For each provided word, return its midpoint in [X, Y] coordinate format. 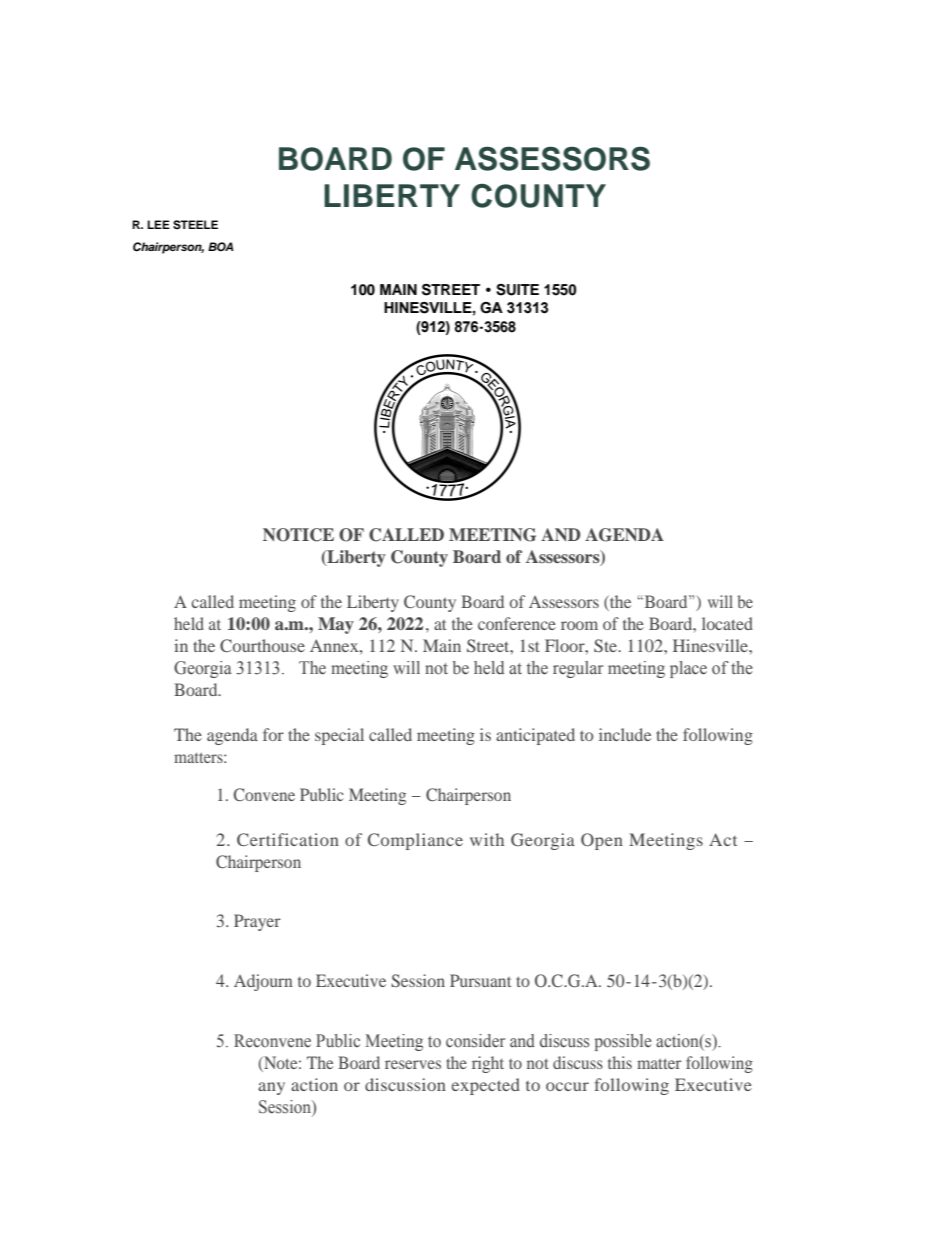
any [271, 1088]
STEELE [195, 225]
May [336, 625]
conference [517, 623]
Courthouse [262, 645]
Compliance [415, 841]
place [688, 669]
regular [578, 669]
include [625, 734]
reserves [413, 1064]
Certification [288, 840]
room [579, 625]
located [727, 623]
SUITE [517, 290]
